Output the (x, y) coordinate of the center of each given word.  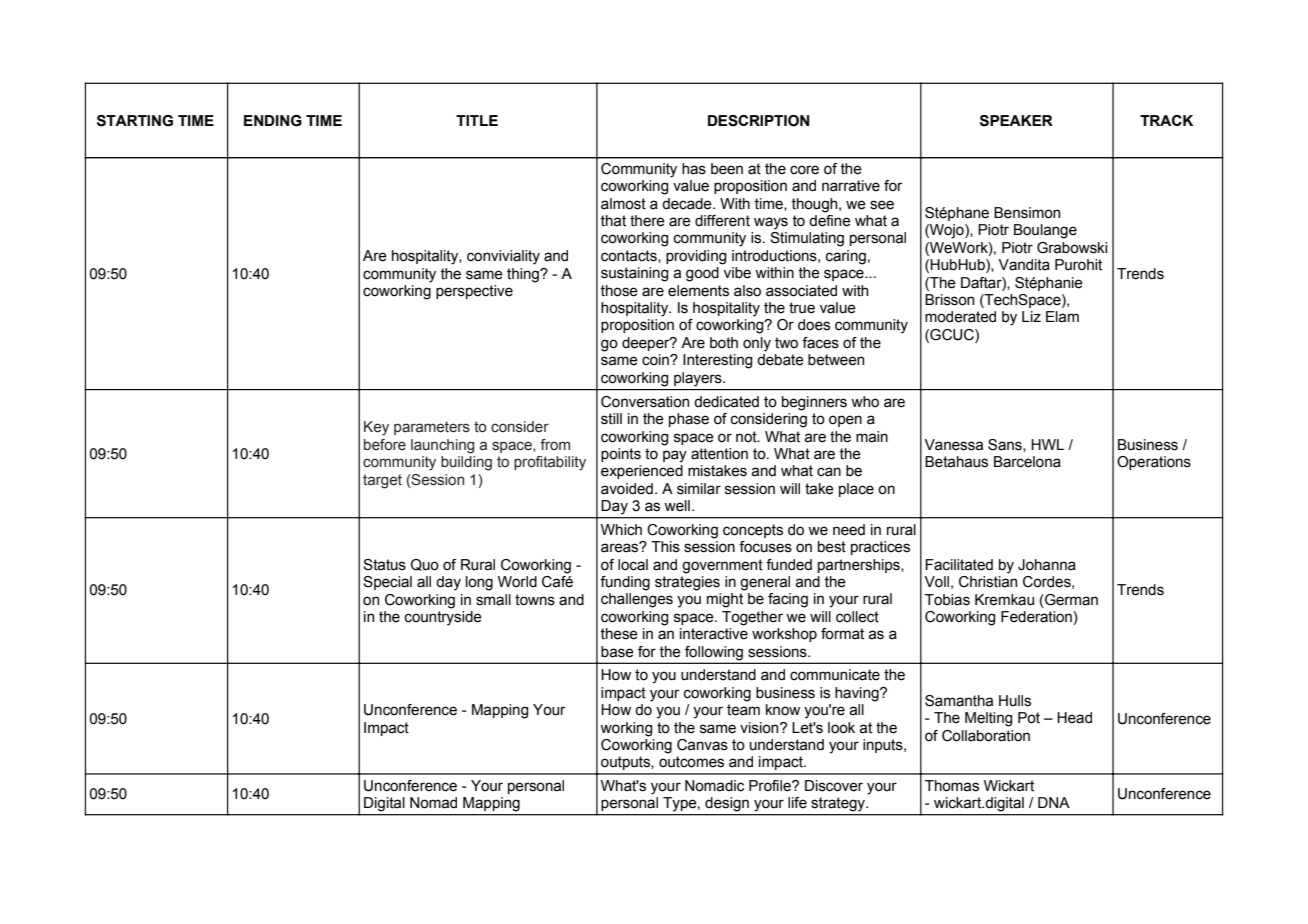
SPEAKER (1016, 121)
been (727, 169)
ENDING (273, 121)
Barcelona (1027, 462)
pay (675, 456)
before (385, 445)
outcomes (691, 762)
